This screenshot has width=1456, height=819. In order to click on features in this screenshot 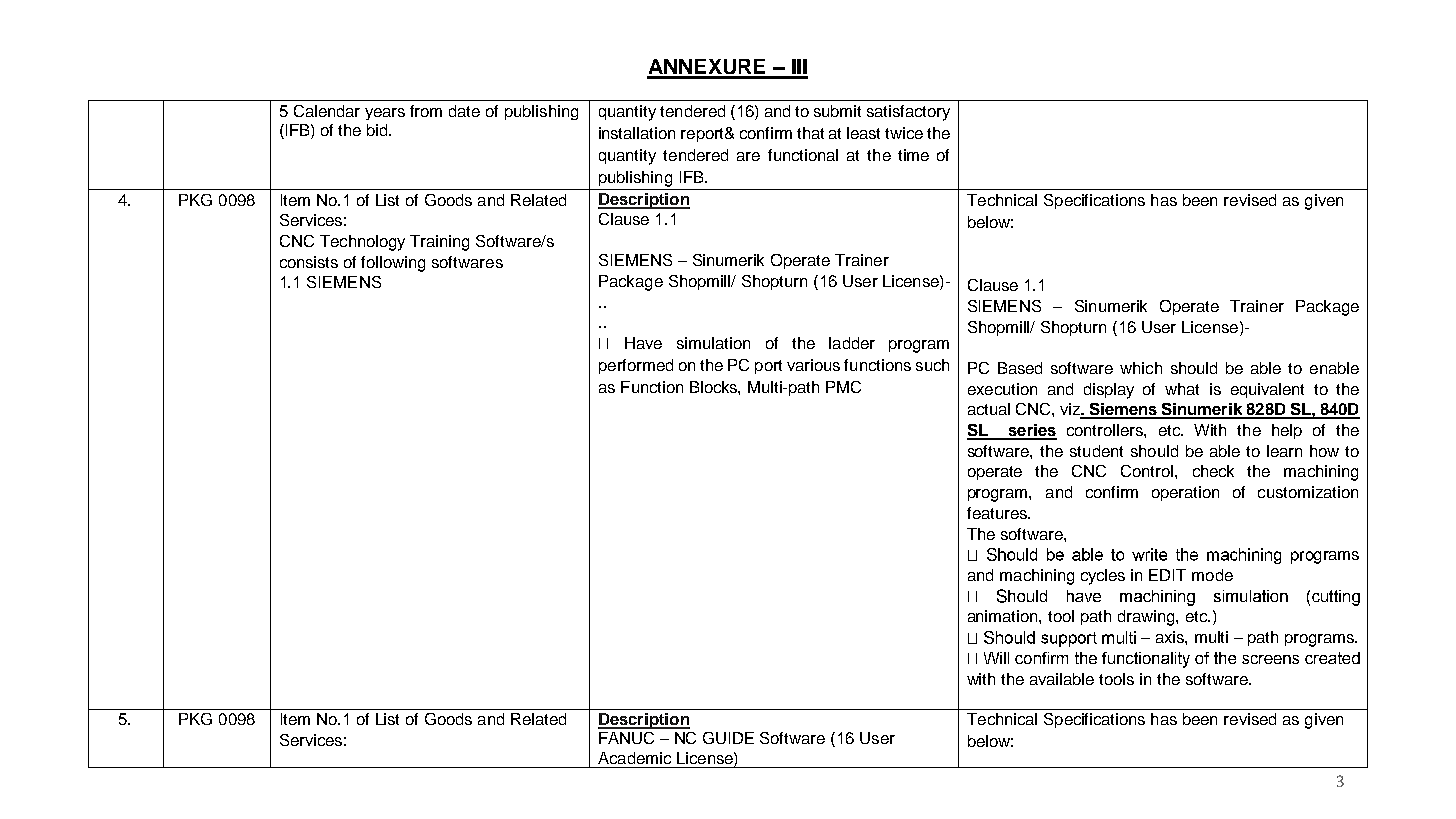, I will do `click(998, 513)`.
